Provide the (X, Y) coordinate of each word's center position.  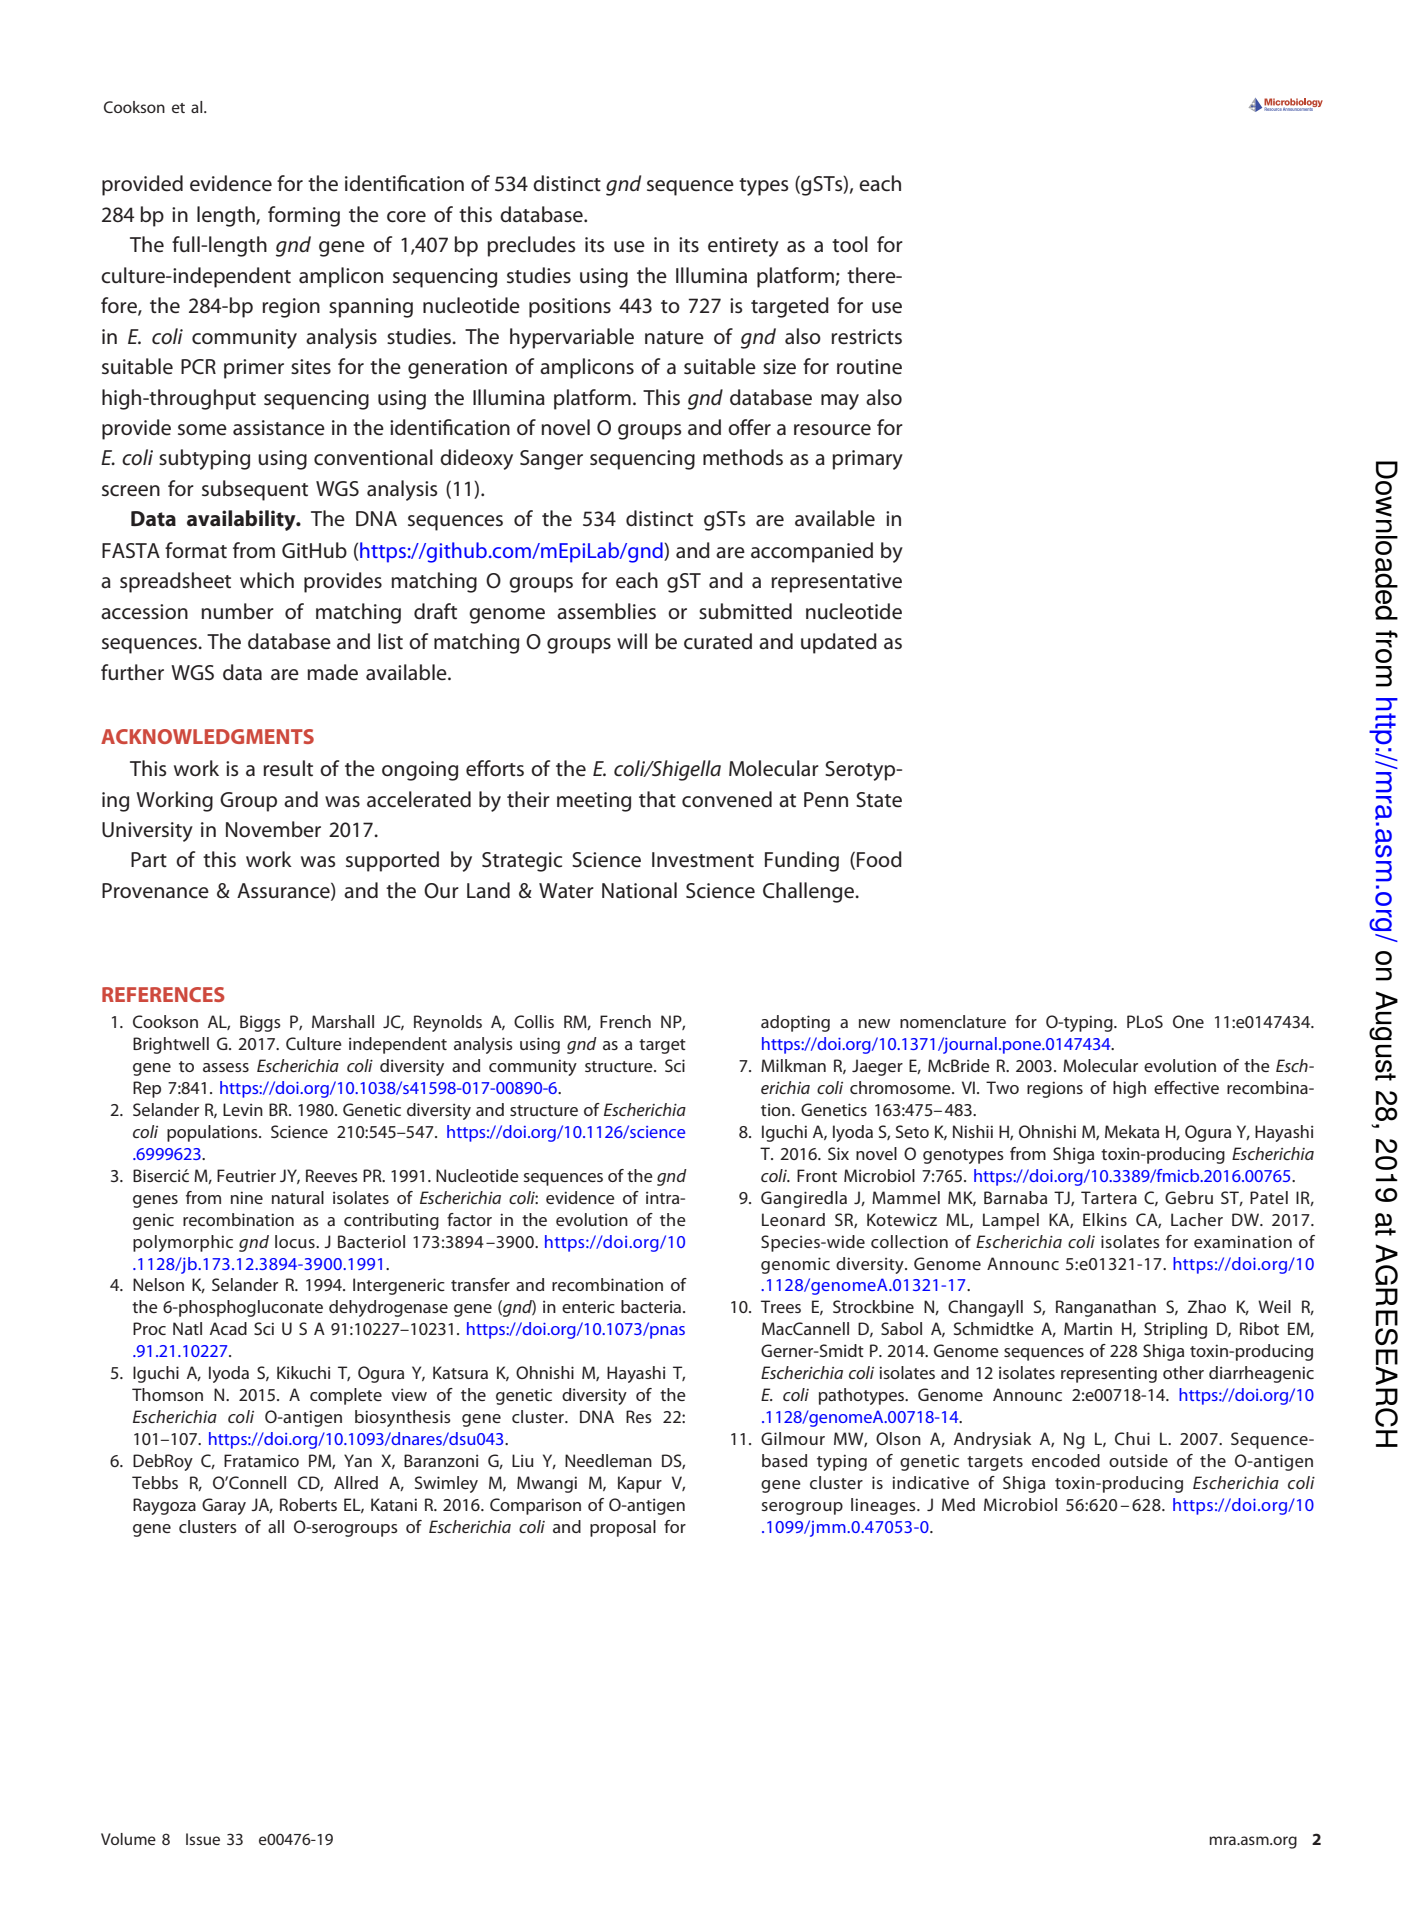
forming (304, 216)
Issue (203, 1839)
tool (850, 244)
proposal (623, 1528)
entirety (743, 247)
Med (958, 1504)
